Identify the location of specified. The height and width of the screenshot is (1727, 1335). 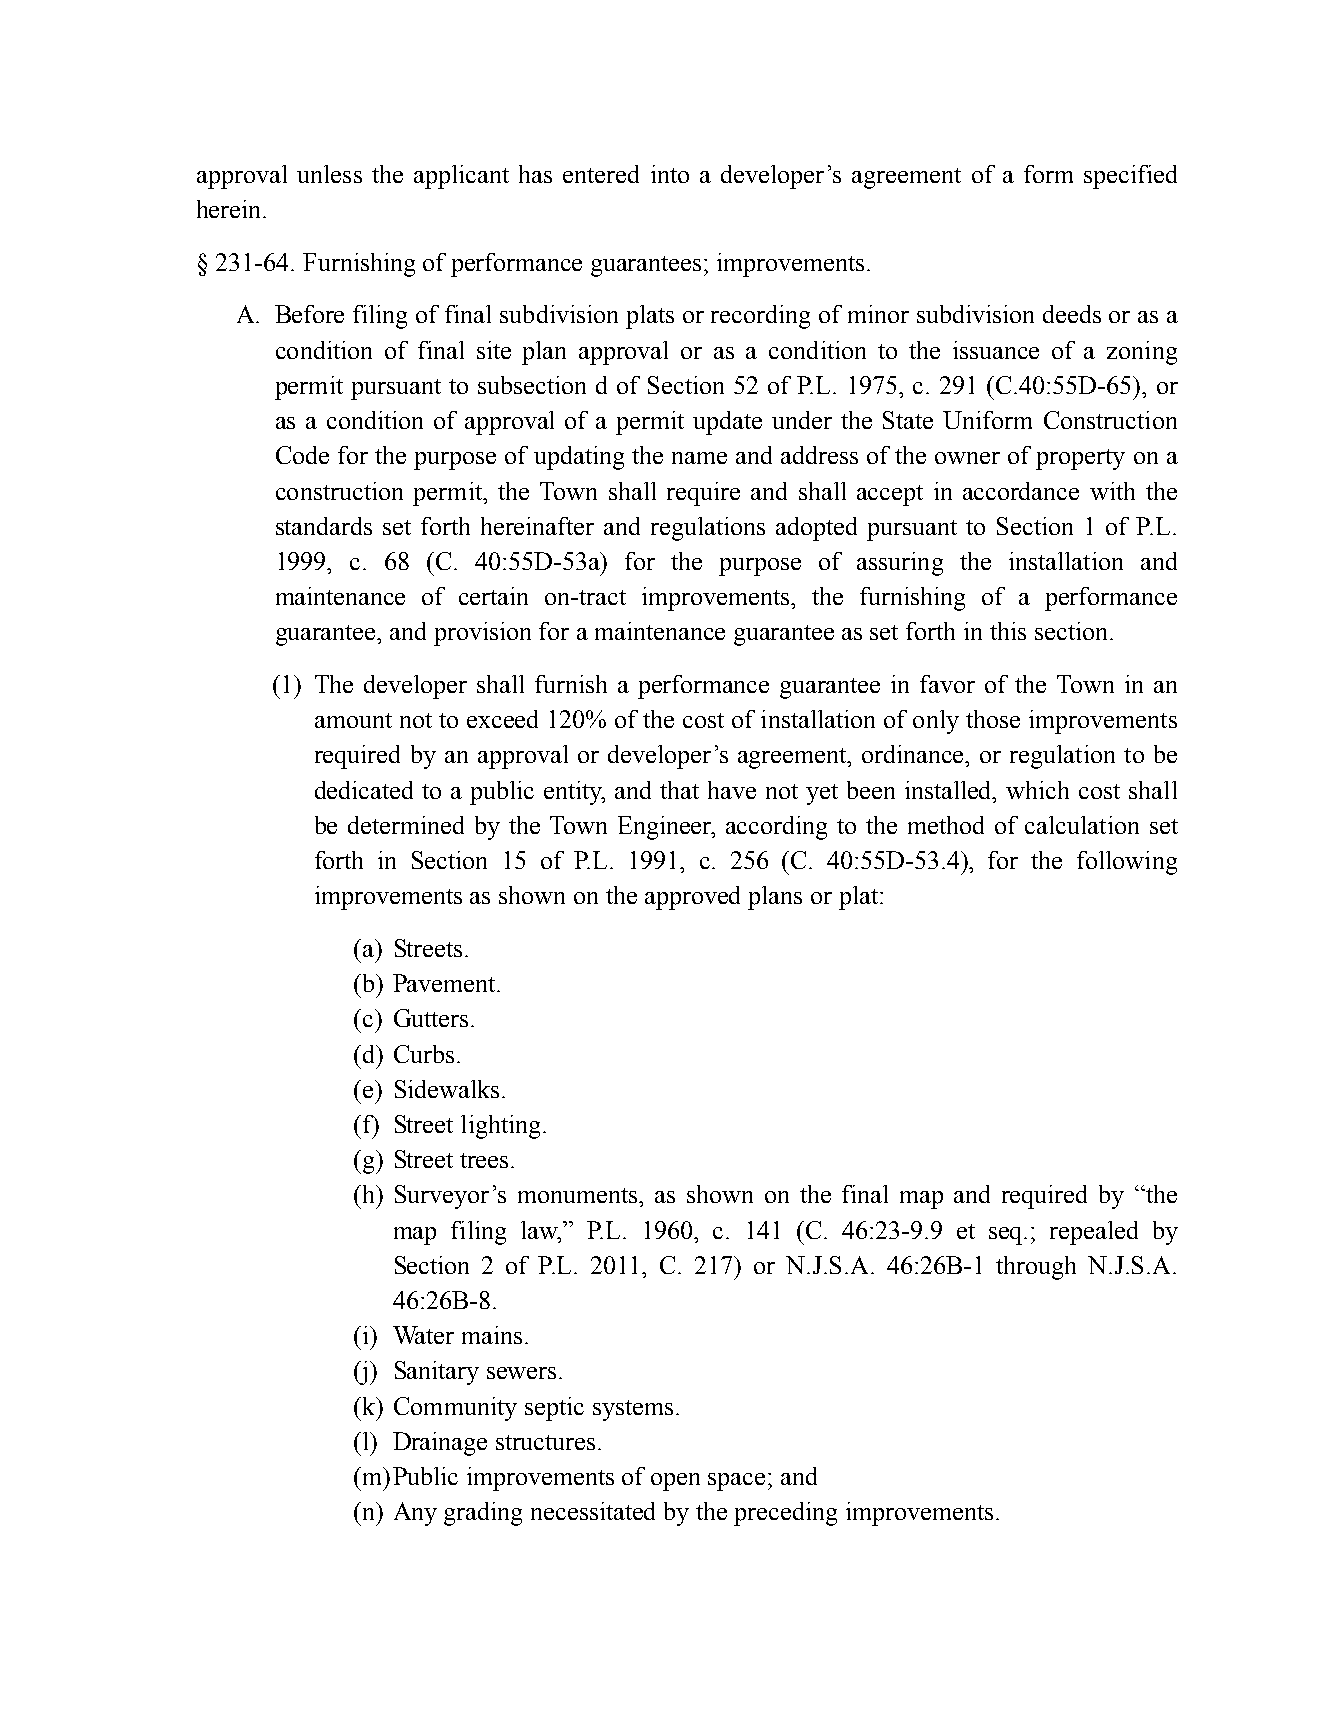
(1130, 177).
